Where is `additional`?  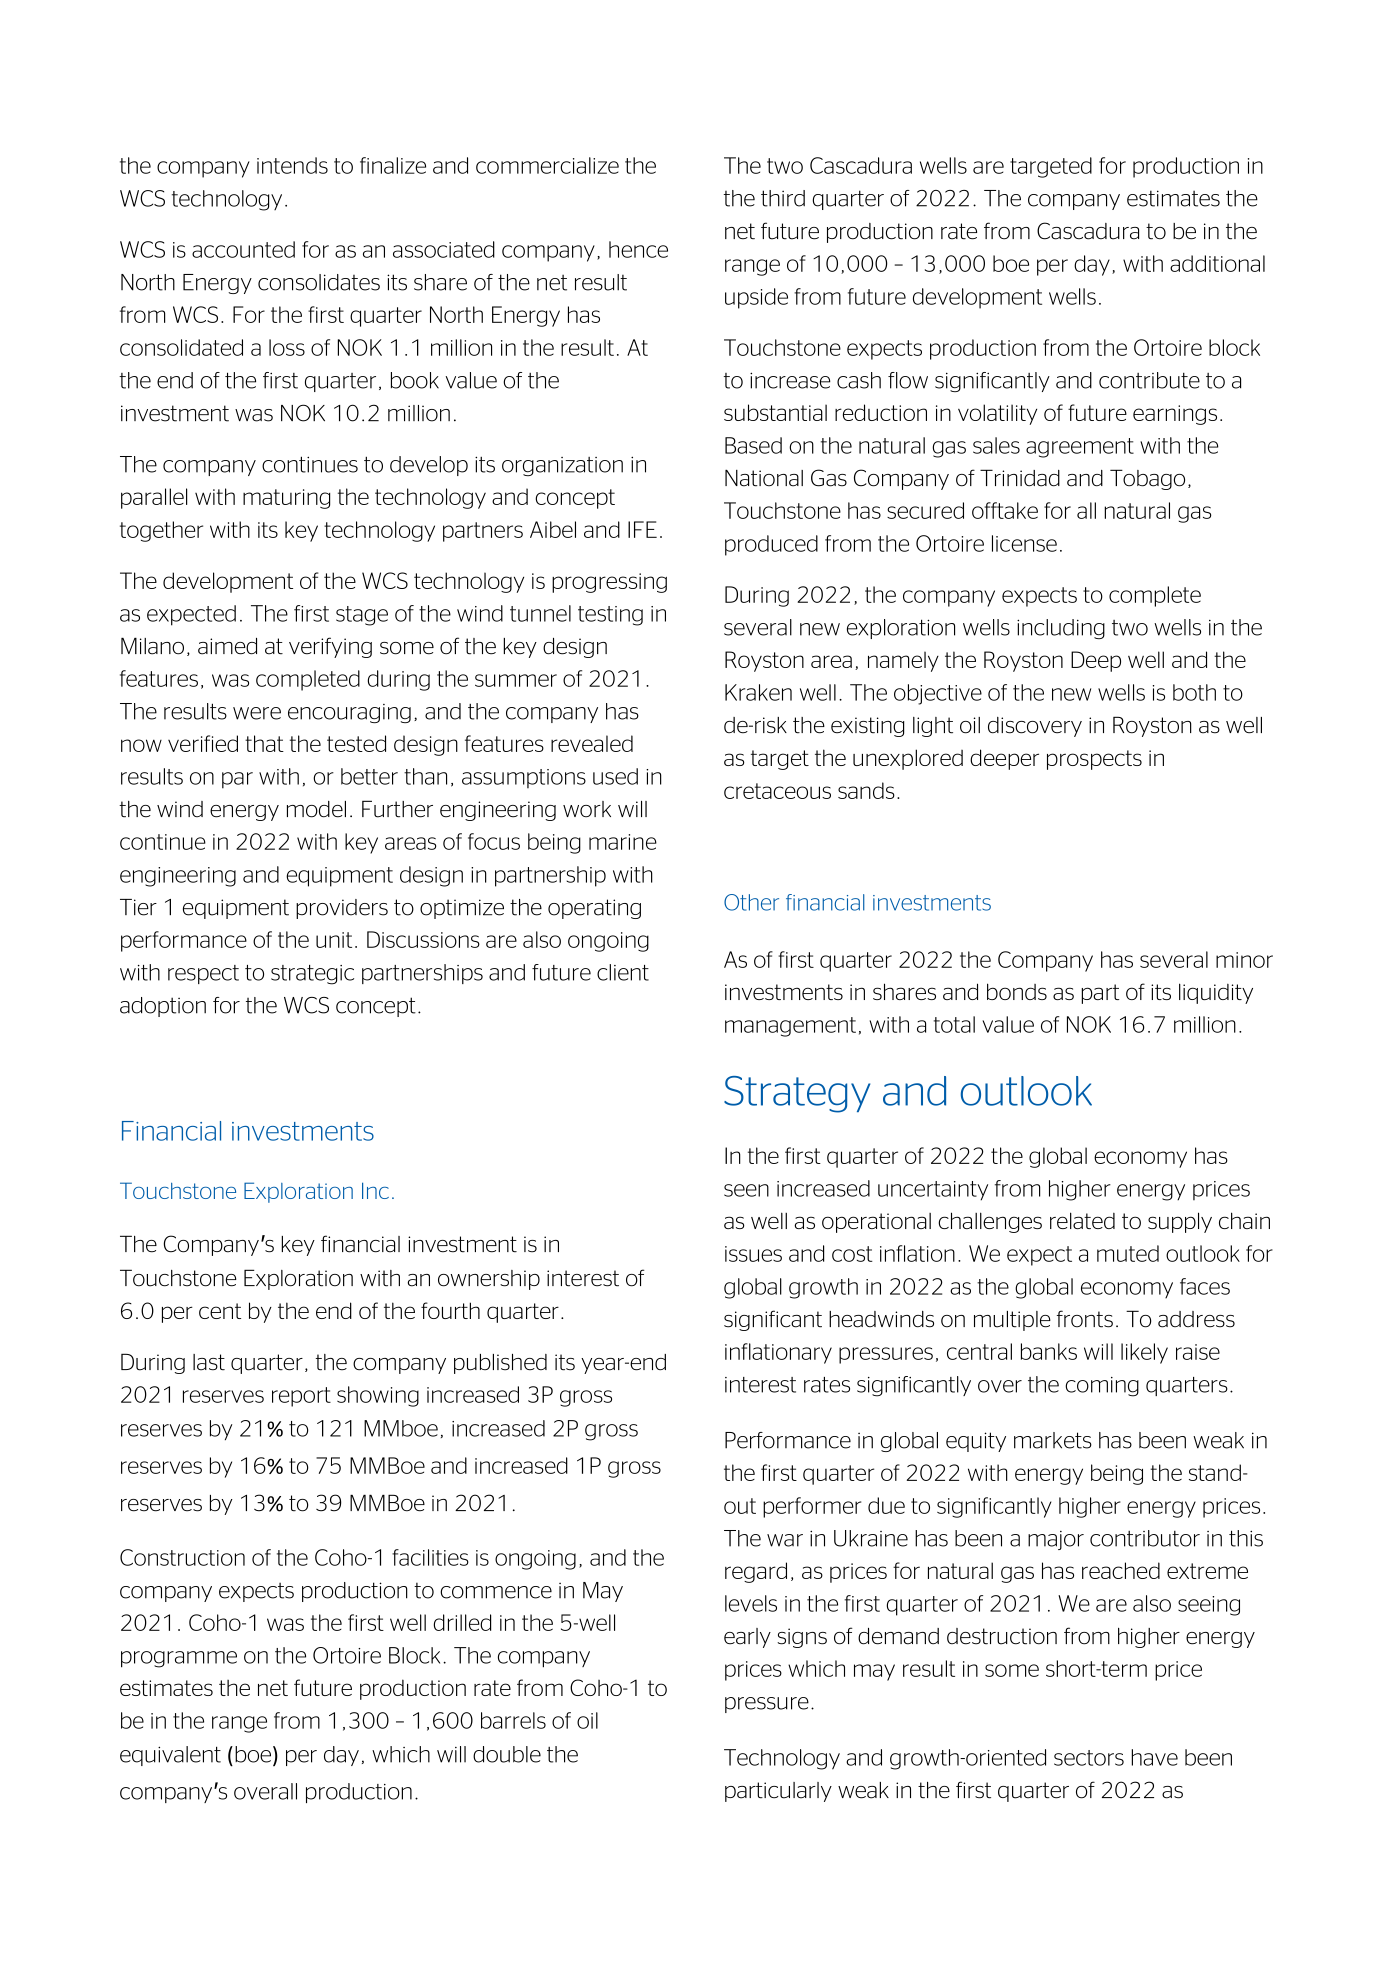 additional is located at coordinates (1217, 263).
